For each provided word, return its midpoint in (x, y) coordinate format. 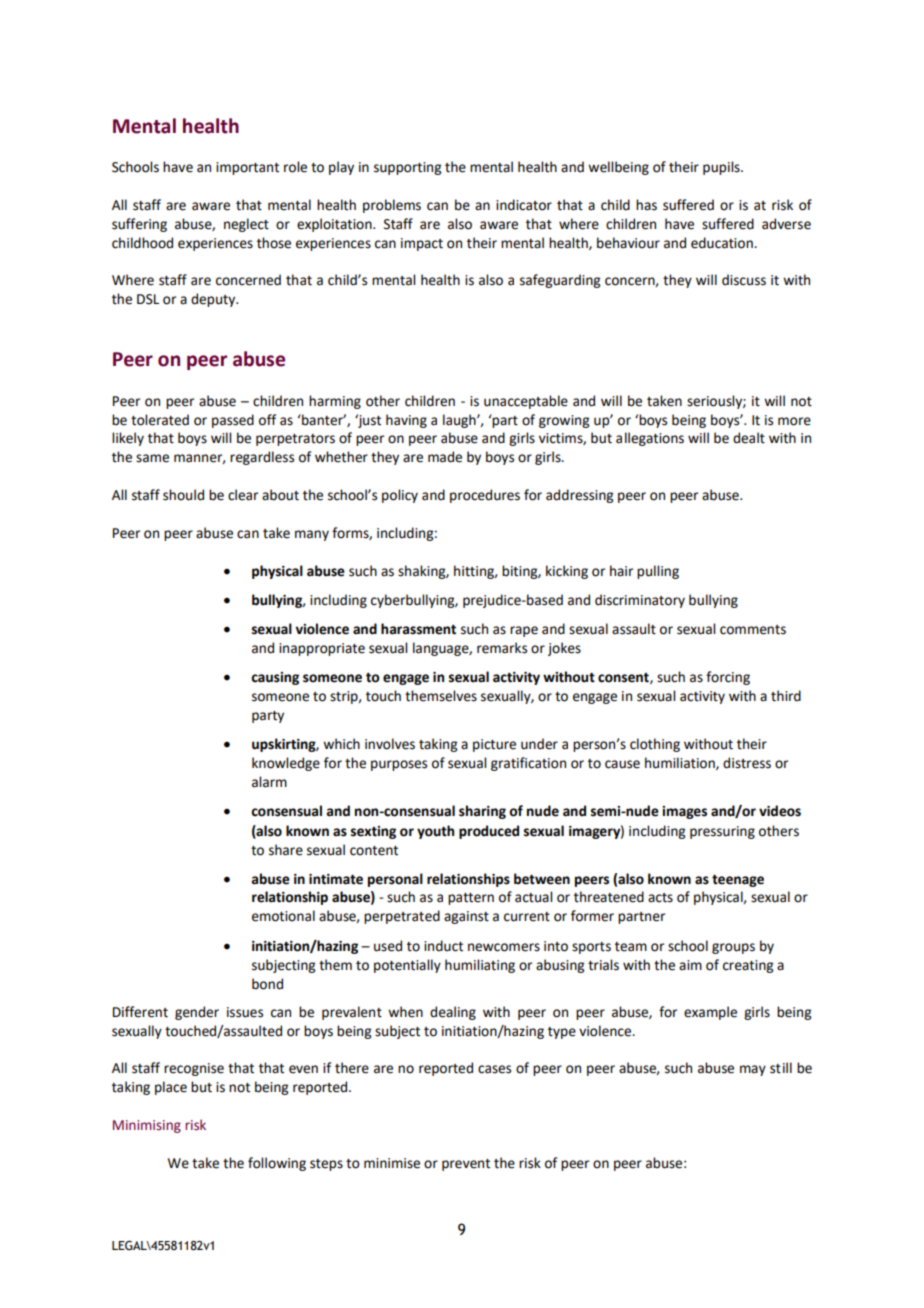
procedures (485, 496)
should (183, 495)
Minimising (147, 1126)
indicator (524, 205)
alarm (269, 782)
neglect (246, 225)
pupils (722, 168)
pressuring (722, 832)
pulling (658, 572)
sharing (482, 812)
